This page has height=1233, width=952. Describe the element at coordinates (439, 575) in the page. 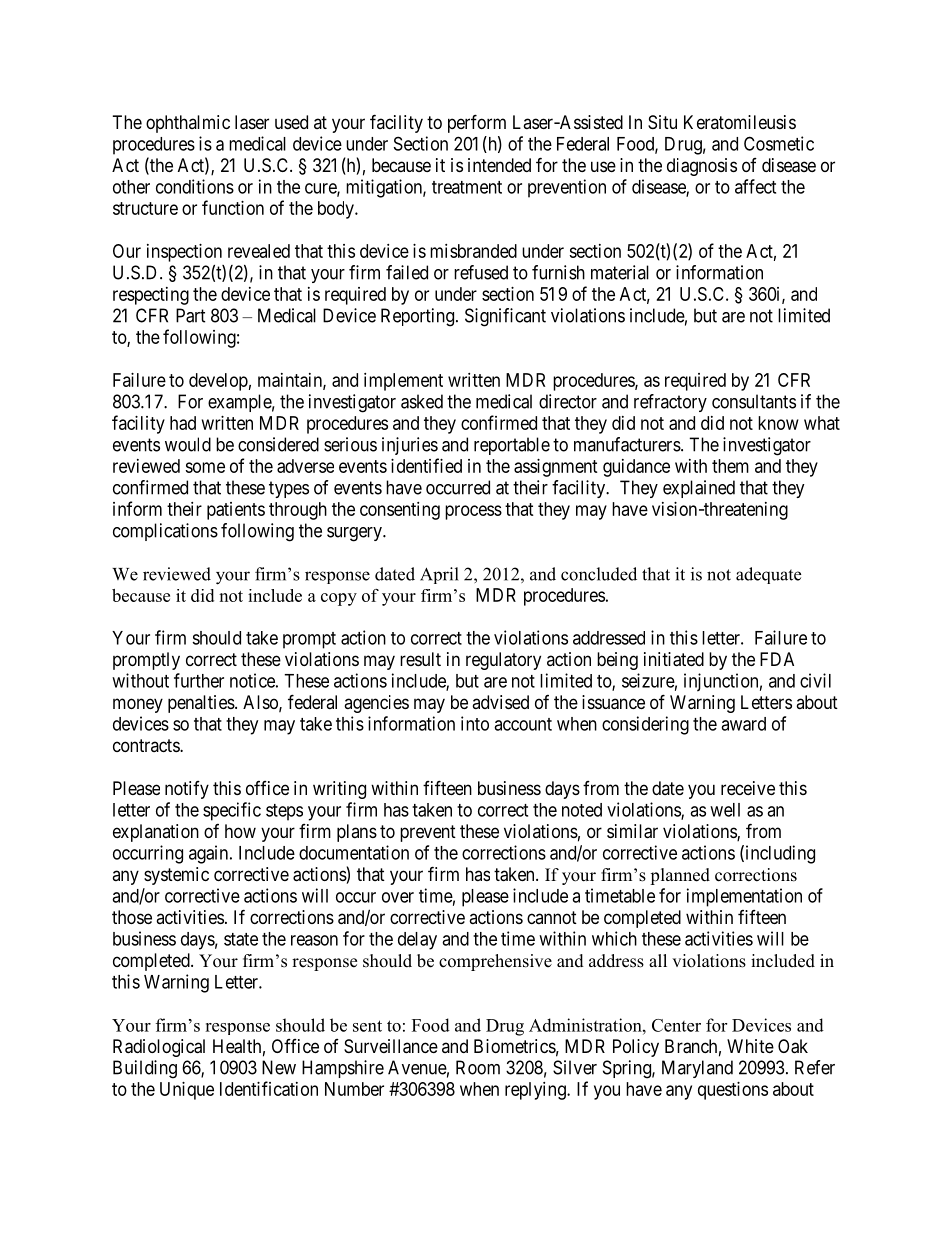

I see `April` at that location.
